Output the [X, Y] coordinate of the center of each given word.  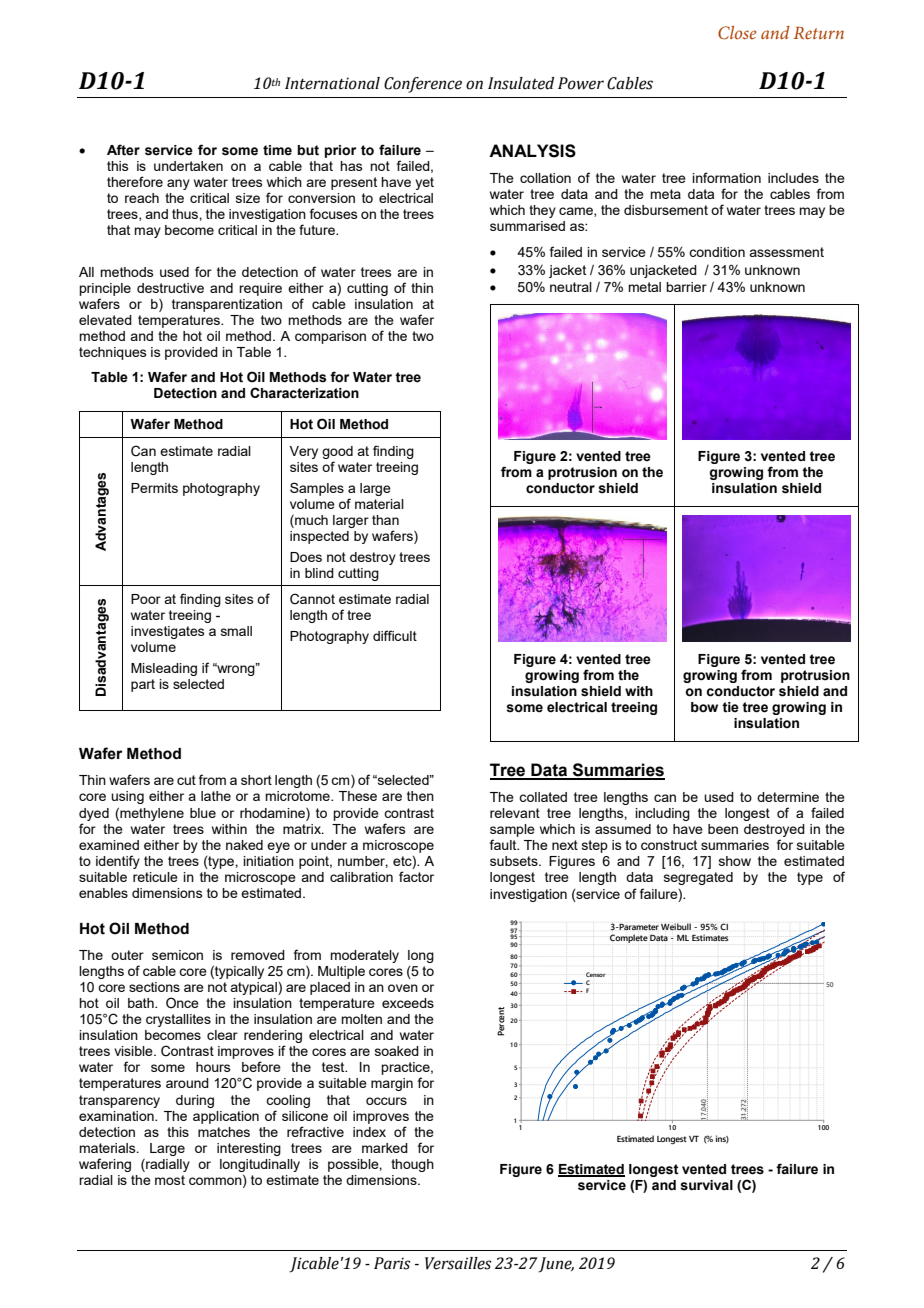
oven [403, 988]
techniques [113, 353]
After [123, 150]
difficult [395, 635]
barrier [686, 287]
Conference [423, 85]
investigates [168, 632]
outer [127, 955]
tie [730, 707]
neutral [571, 287]
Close [737, 33]
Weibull [676, 927]
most [170, 1180]
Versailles [458, 1263]
